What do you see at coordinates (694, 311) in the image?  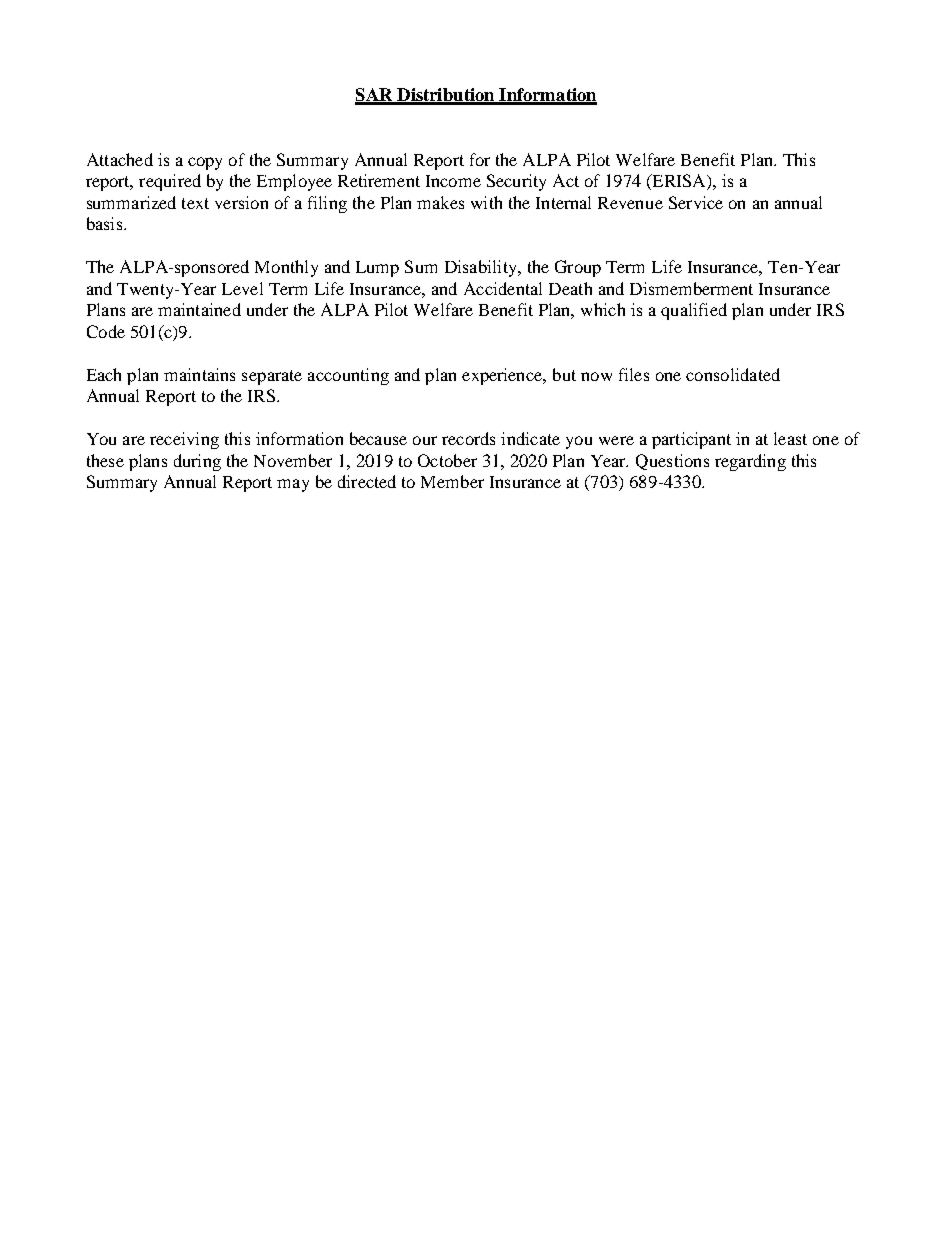 I see `qualified` at bounding box center [694, 311].
